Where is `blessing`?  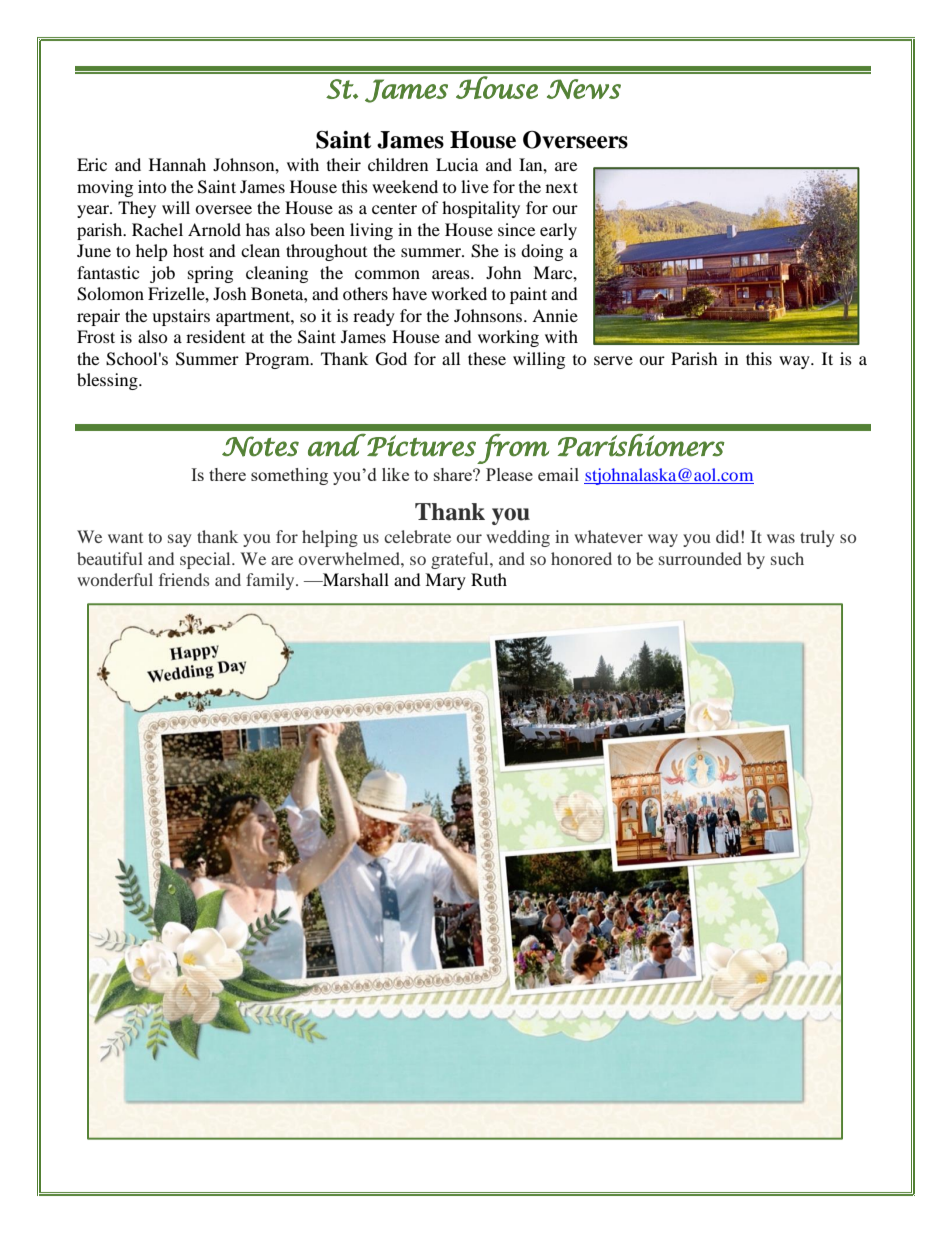
blessing is located at coordinates (108, 381).
